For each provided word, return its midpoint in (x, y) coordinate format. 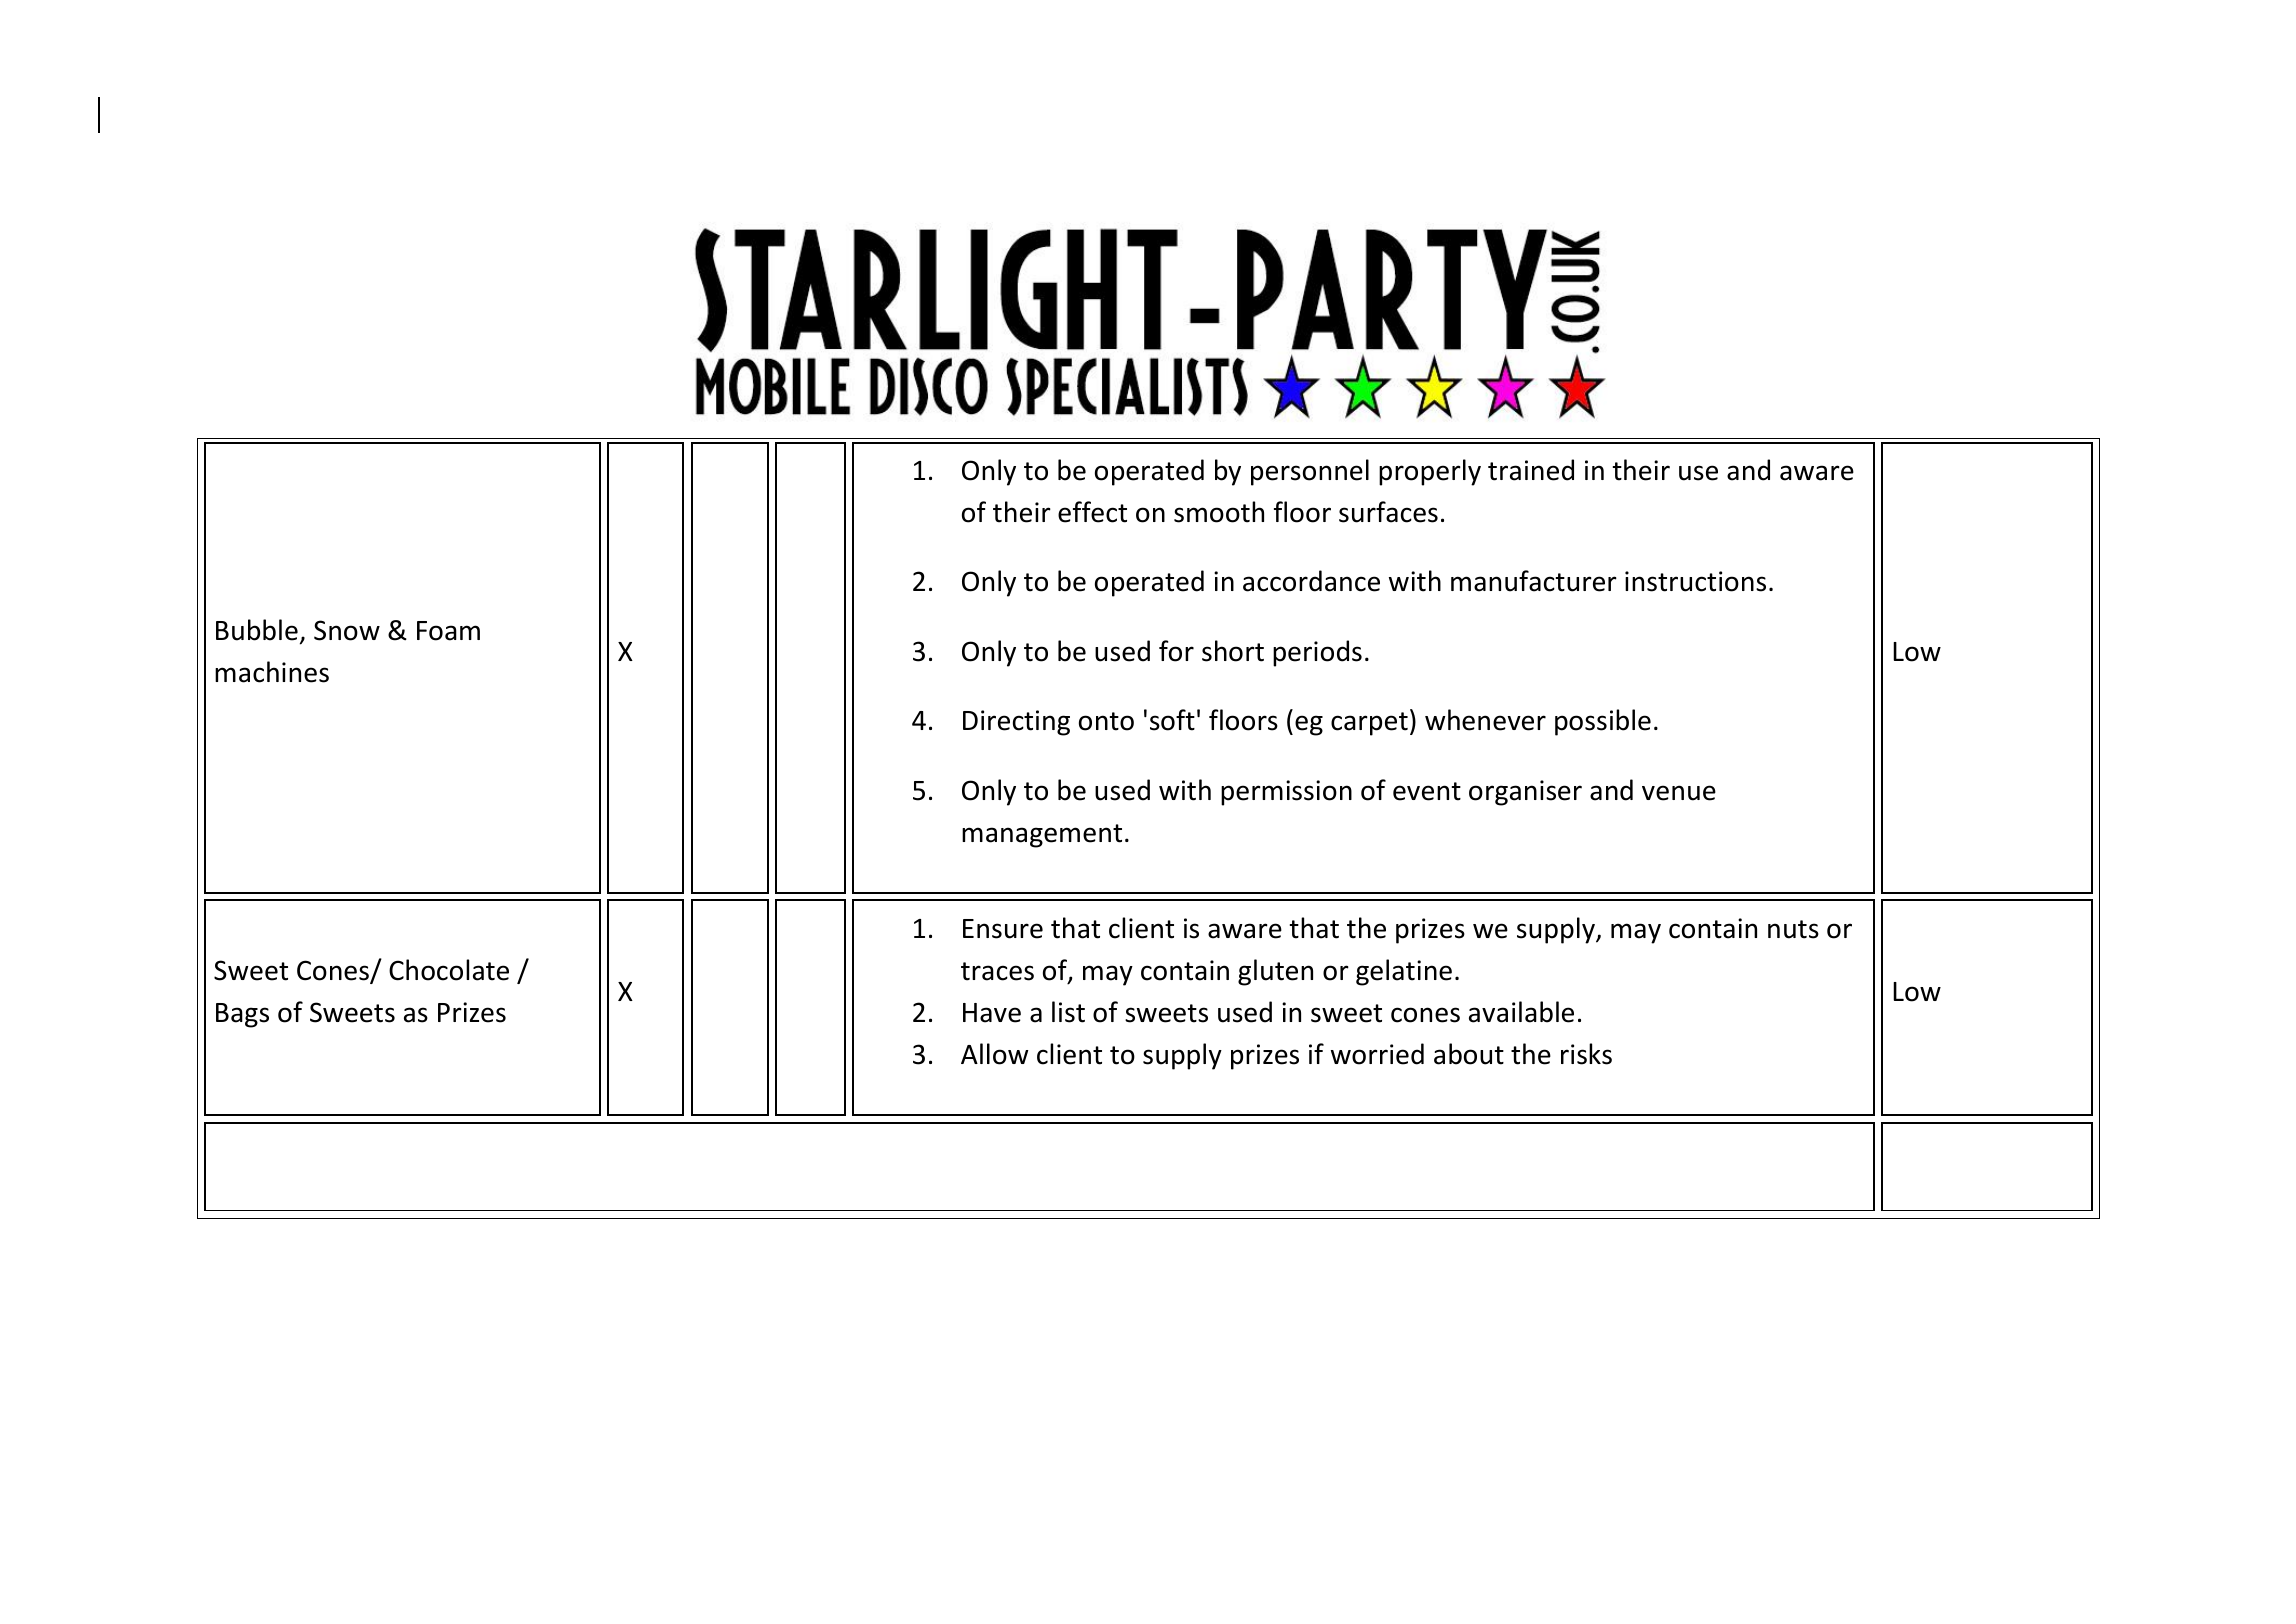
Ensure (1003, 929)
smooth (1219, 512)
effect (1092, 512)
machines (272, 672)
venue (1679, 793)
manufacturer (1534, 581)
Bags (242, 1015)
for (1176, 651)
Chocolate (449, 970)
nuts (1793, 929)
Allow (994, 1054)
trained (1531, 470)
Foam (448, 631)
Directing (1016, 723)
